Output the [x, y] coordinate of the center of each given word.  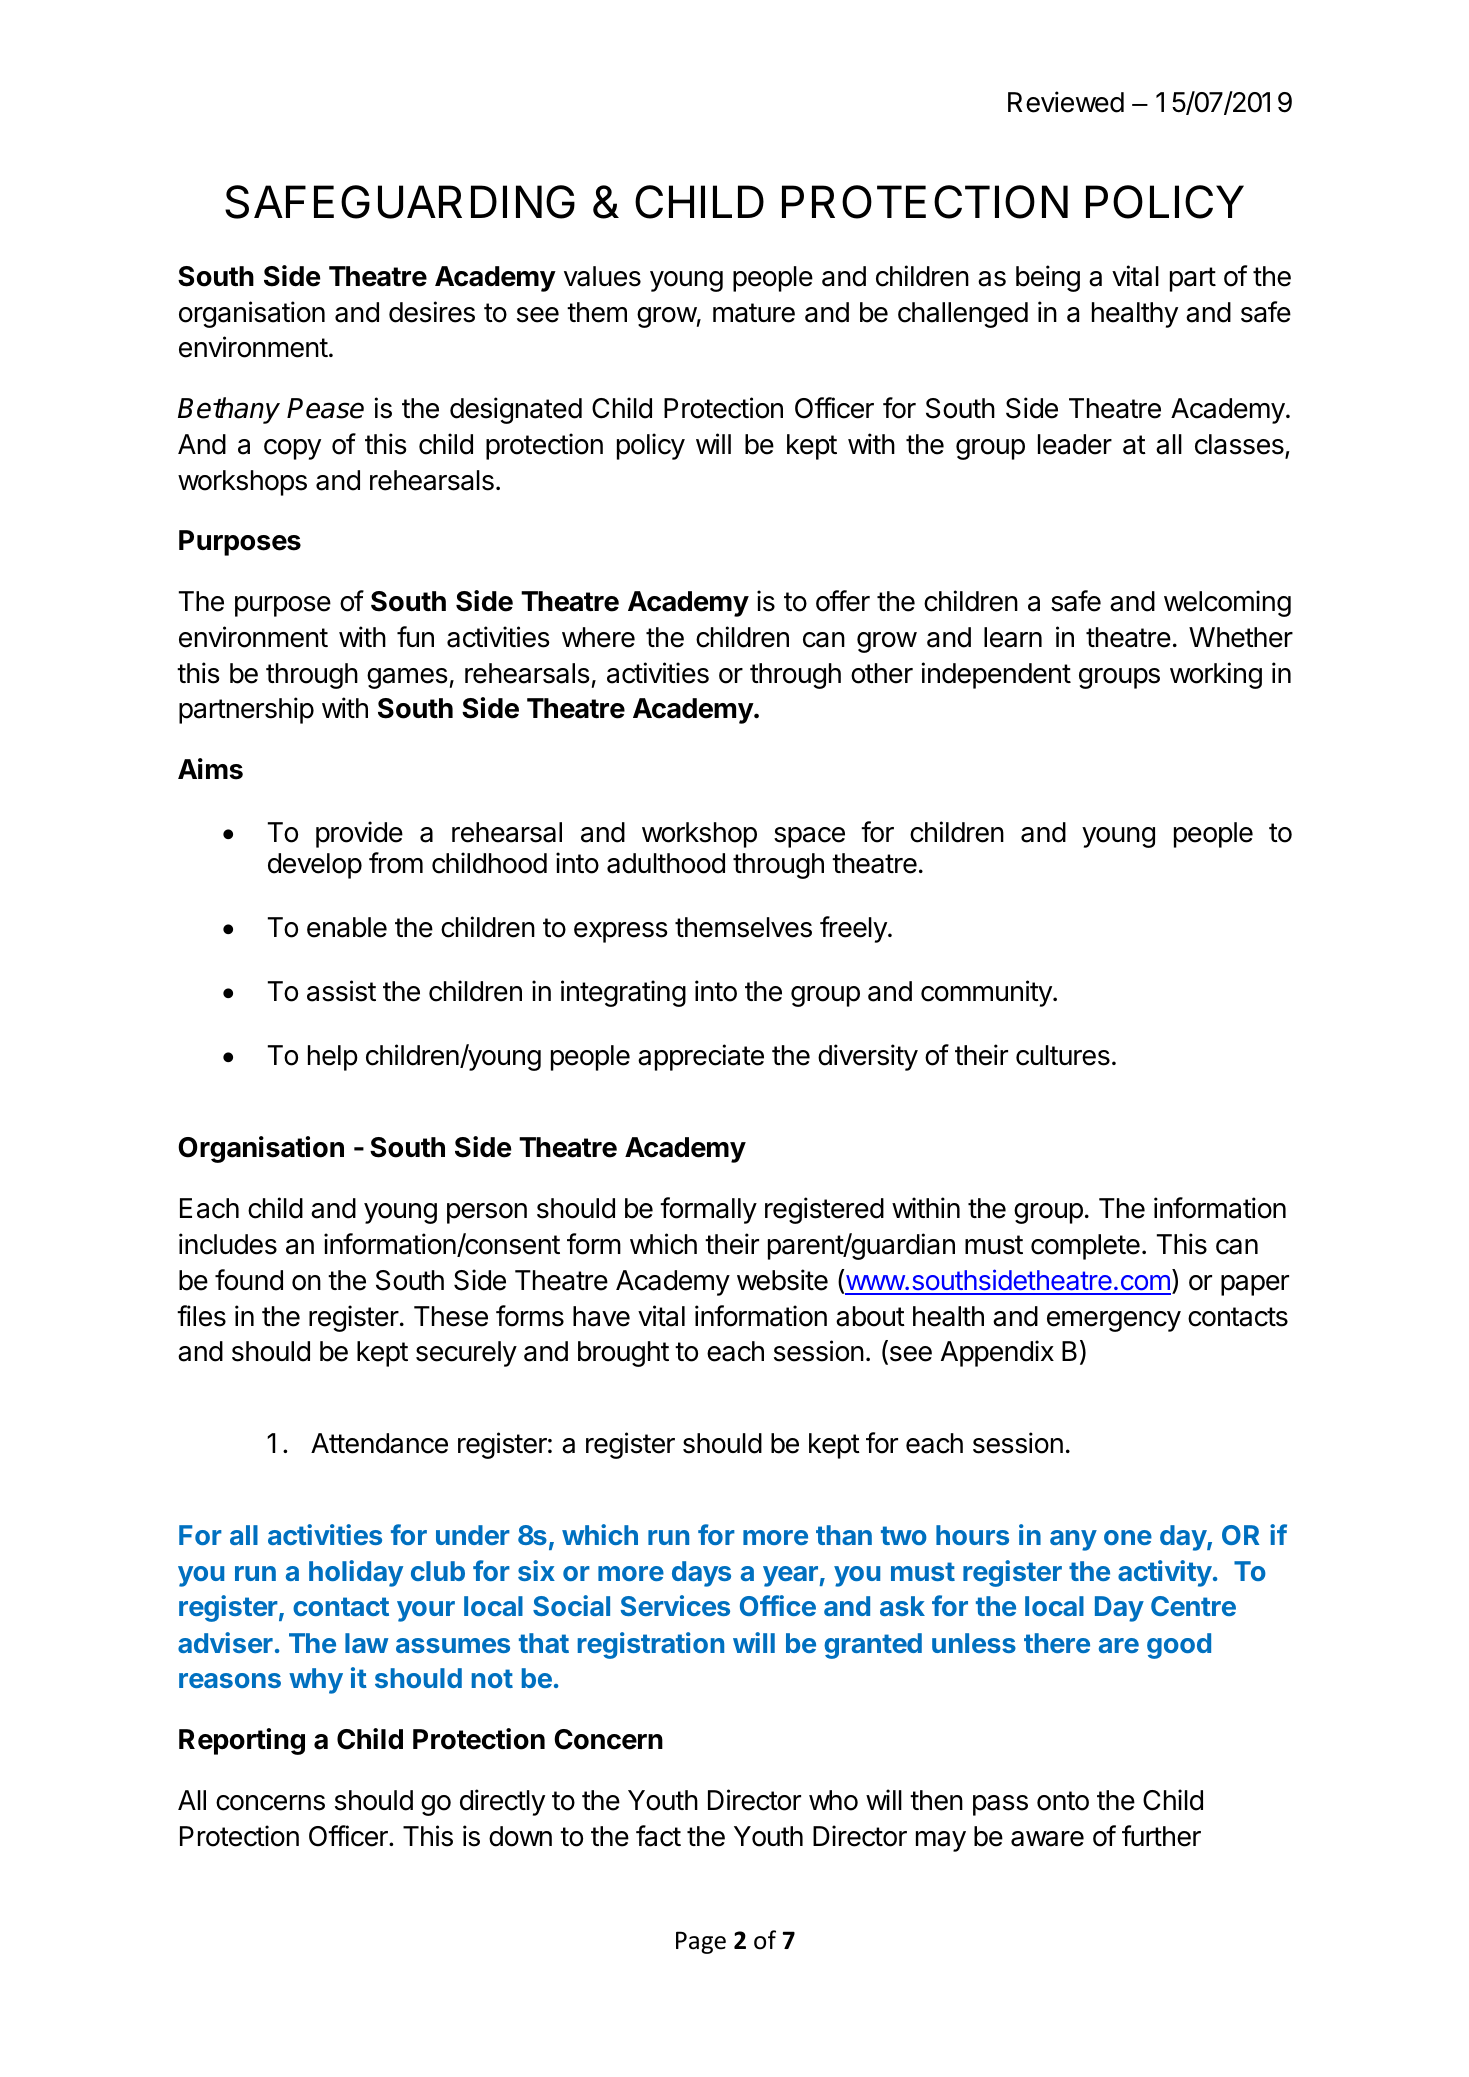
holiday [356, 1573]
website [782, 1280]
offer [843, 601]
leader [1075, 444]
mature [754, 313]
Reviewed [1066, 102]
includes [228, 1244]
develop [315, 866]
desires [432, 312]
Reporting [242, 1741]
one [1128, 1537]
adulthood [666, 863]
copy [292, 449]
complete [1085, 1247]
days [701, 1574]
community [987, 993]
